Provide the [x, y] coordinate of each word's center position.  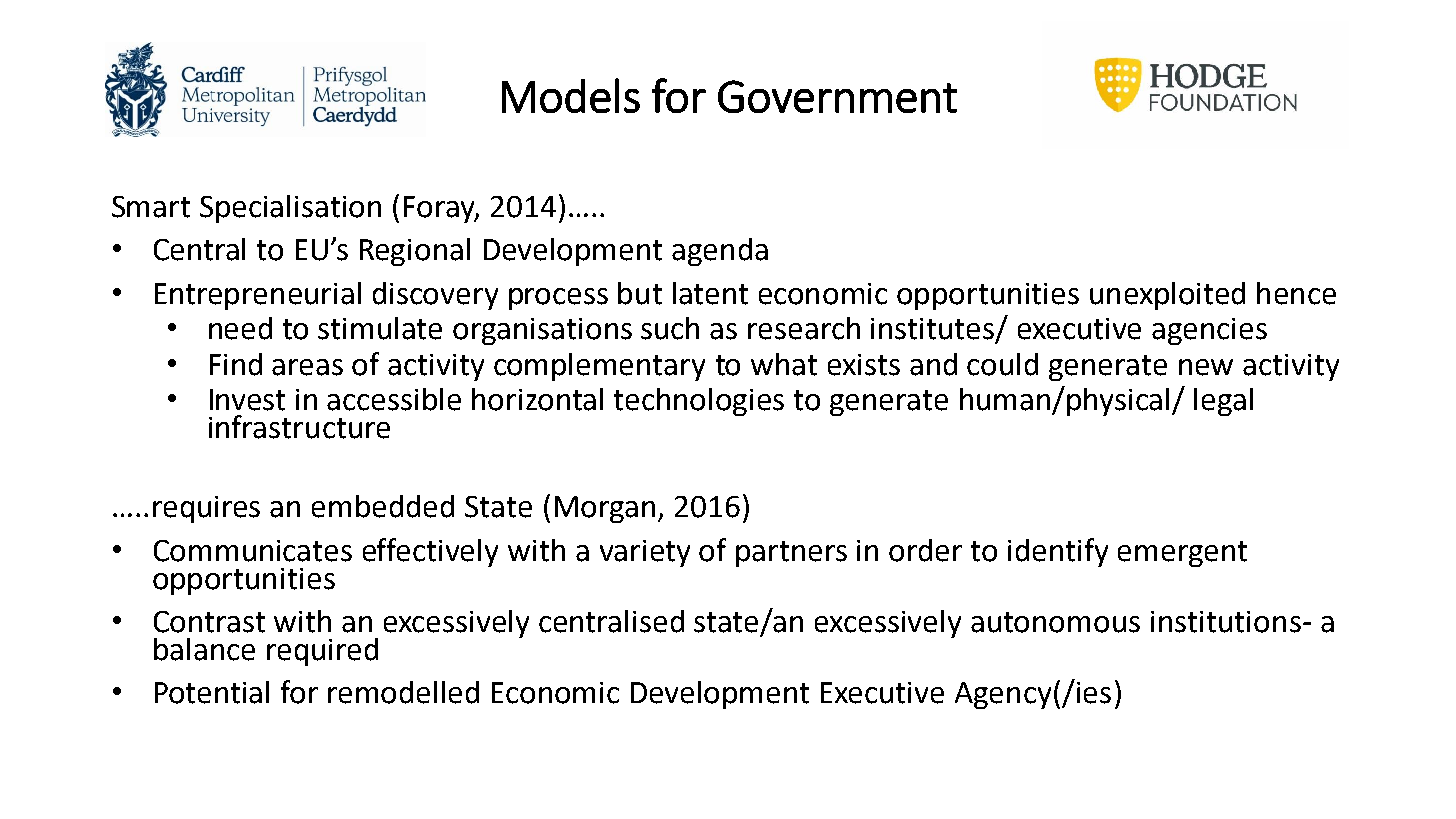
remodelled [403, 692]
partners [791, 554]
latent [710, 293]
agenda [720, 252]
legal [1223, 402]
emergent [1182, 554]
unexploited [1167, 296]
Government [837, 96]
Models [571, 95]
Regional [415, 252]
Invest [247, 400]
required [322, 652]
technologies [699, 402]
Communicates [253, 551]
